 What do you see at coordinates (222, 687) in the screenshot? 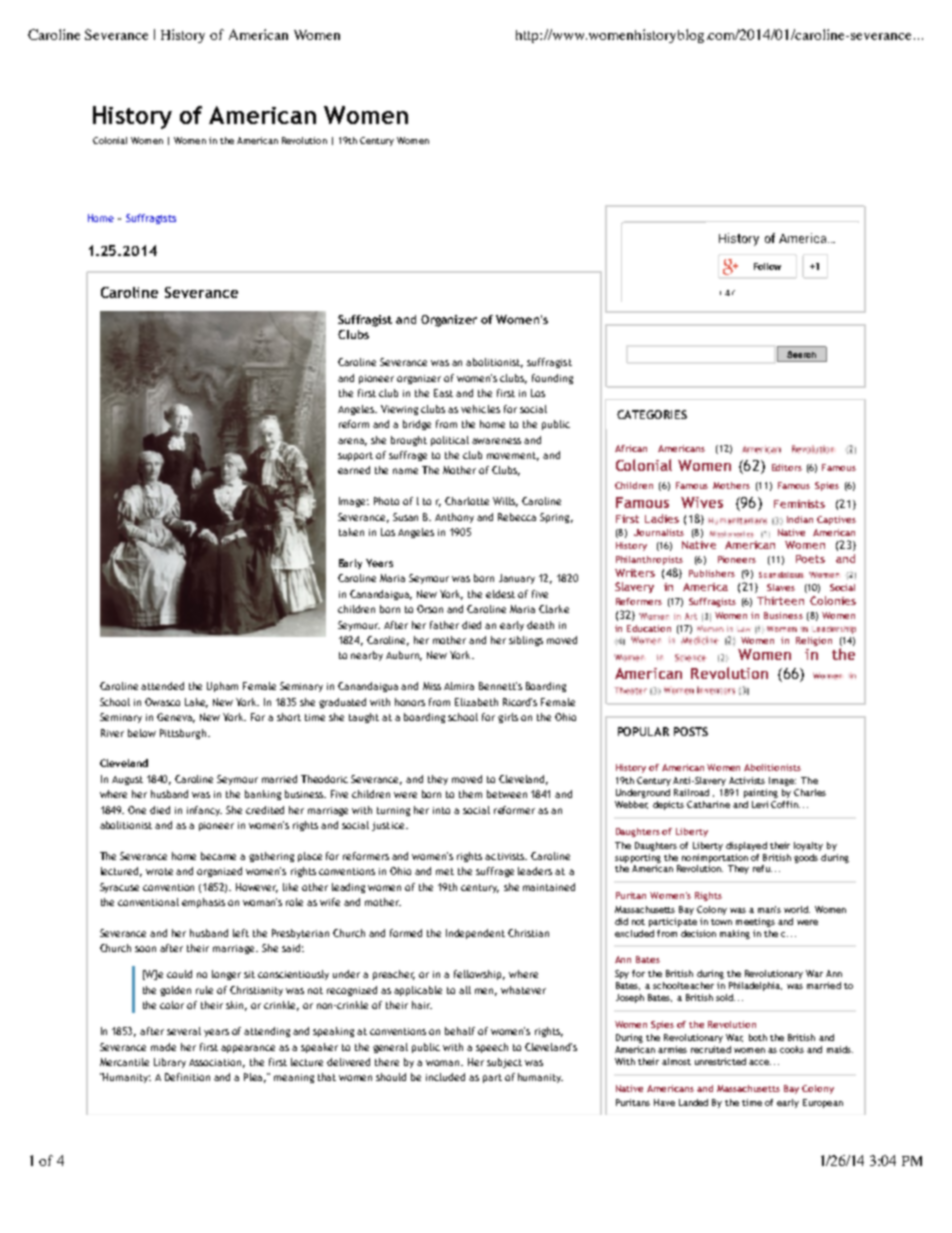
I see `Upham` at bounding box center [222, 687].
